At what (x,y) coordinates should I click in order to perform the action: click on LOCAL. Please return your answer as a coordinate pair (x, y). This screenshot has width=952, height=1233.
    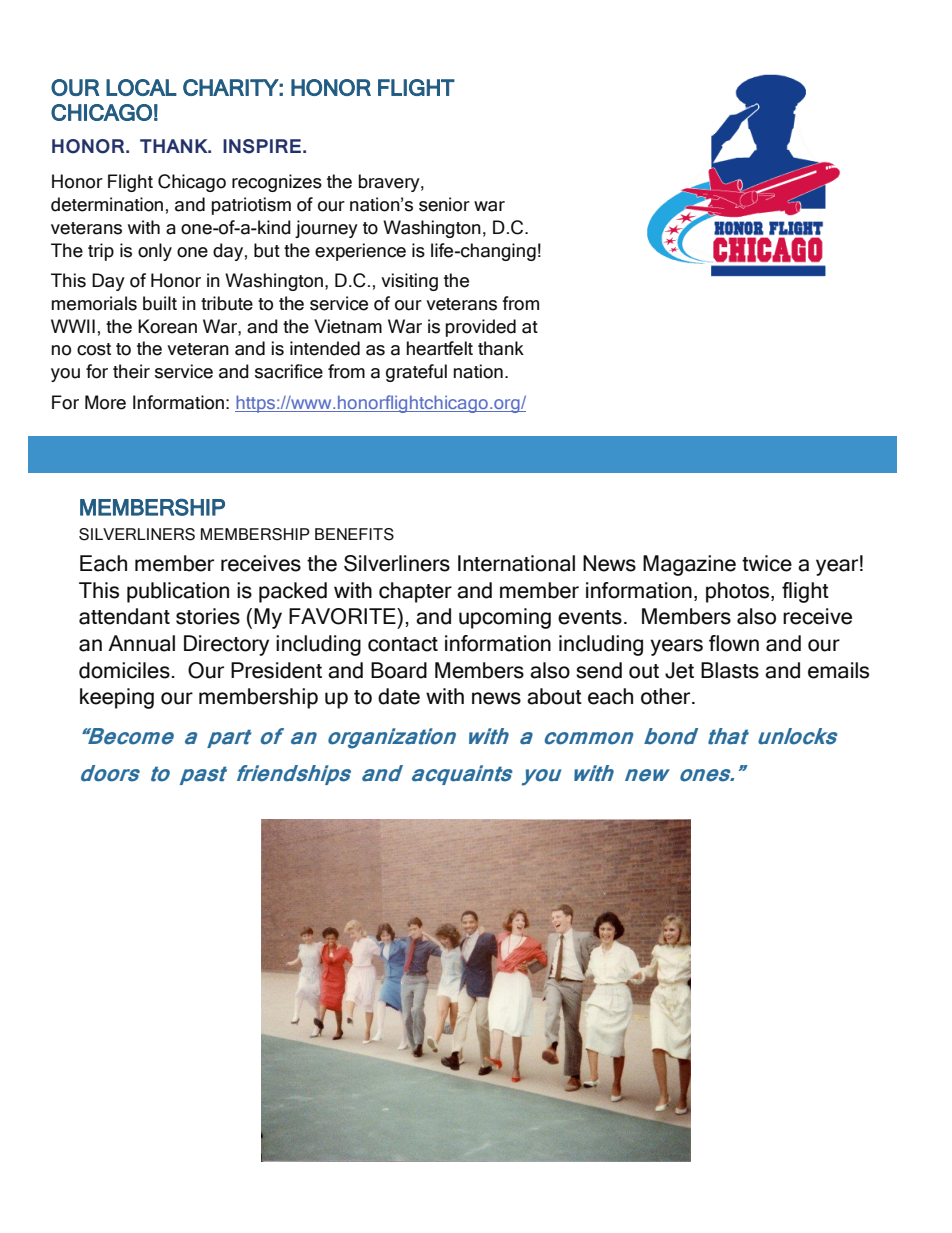
    Looking at the image, I should click on (141, 87).
